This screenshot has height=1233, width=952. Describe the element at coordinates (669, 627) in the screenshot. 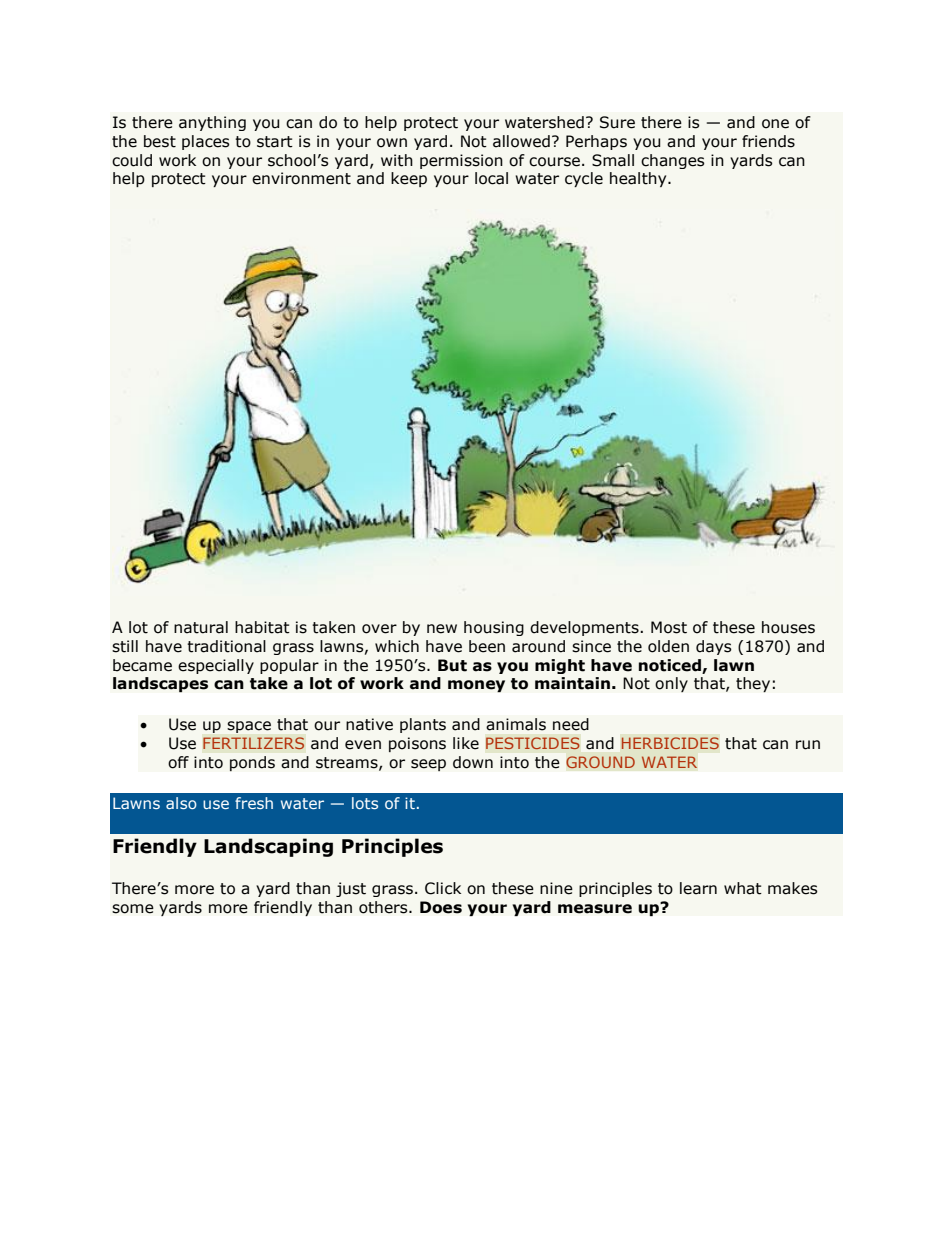

I see `Most` at that location.
